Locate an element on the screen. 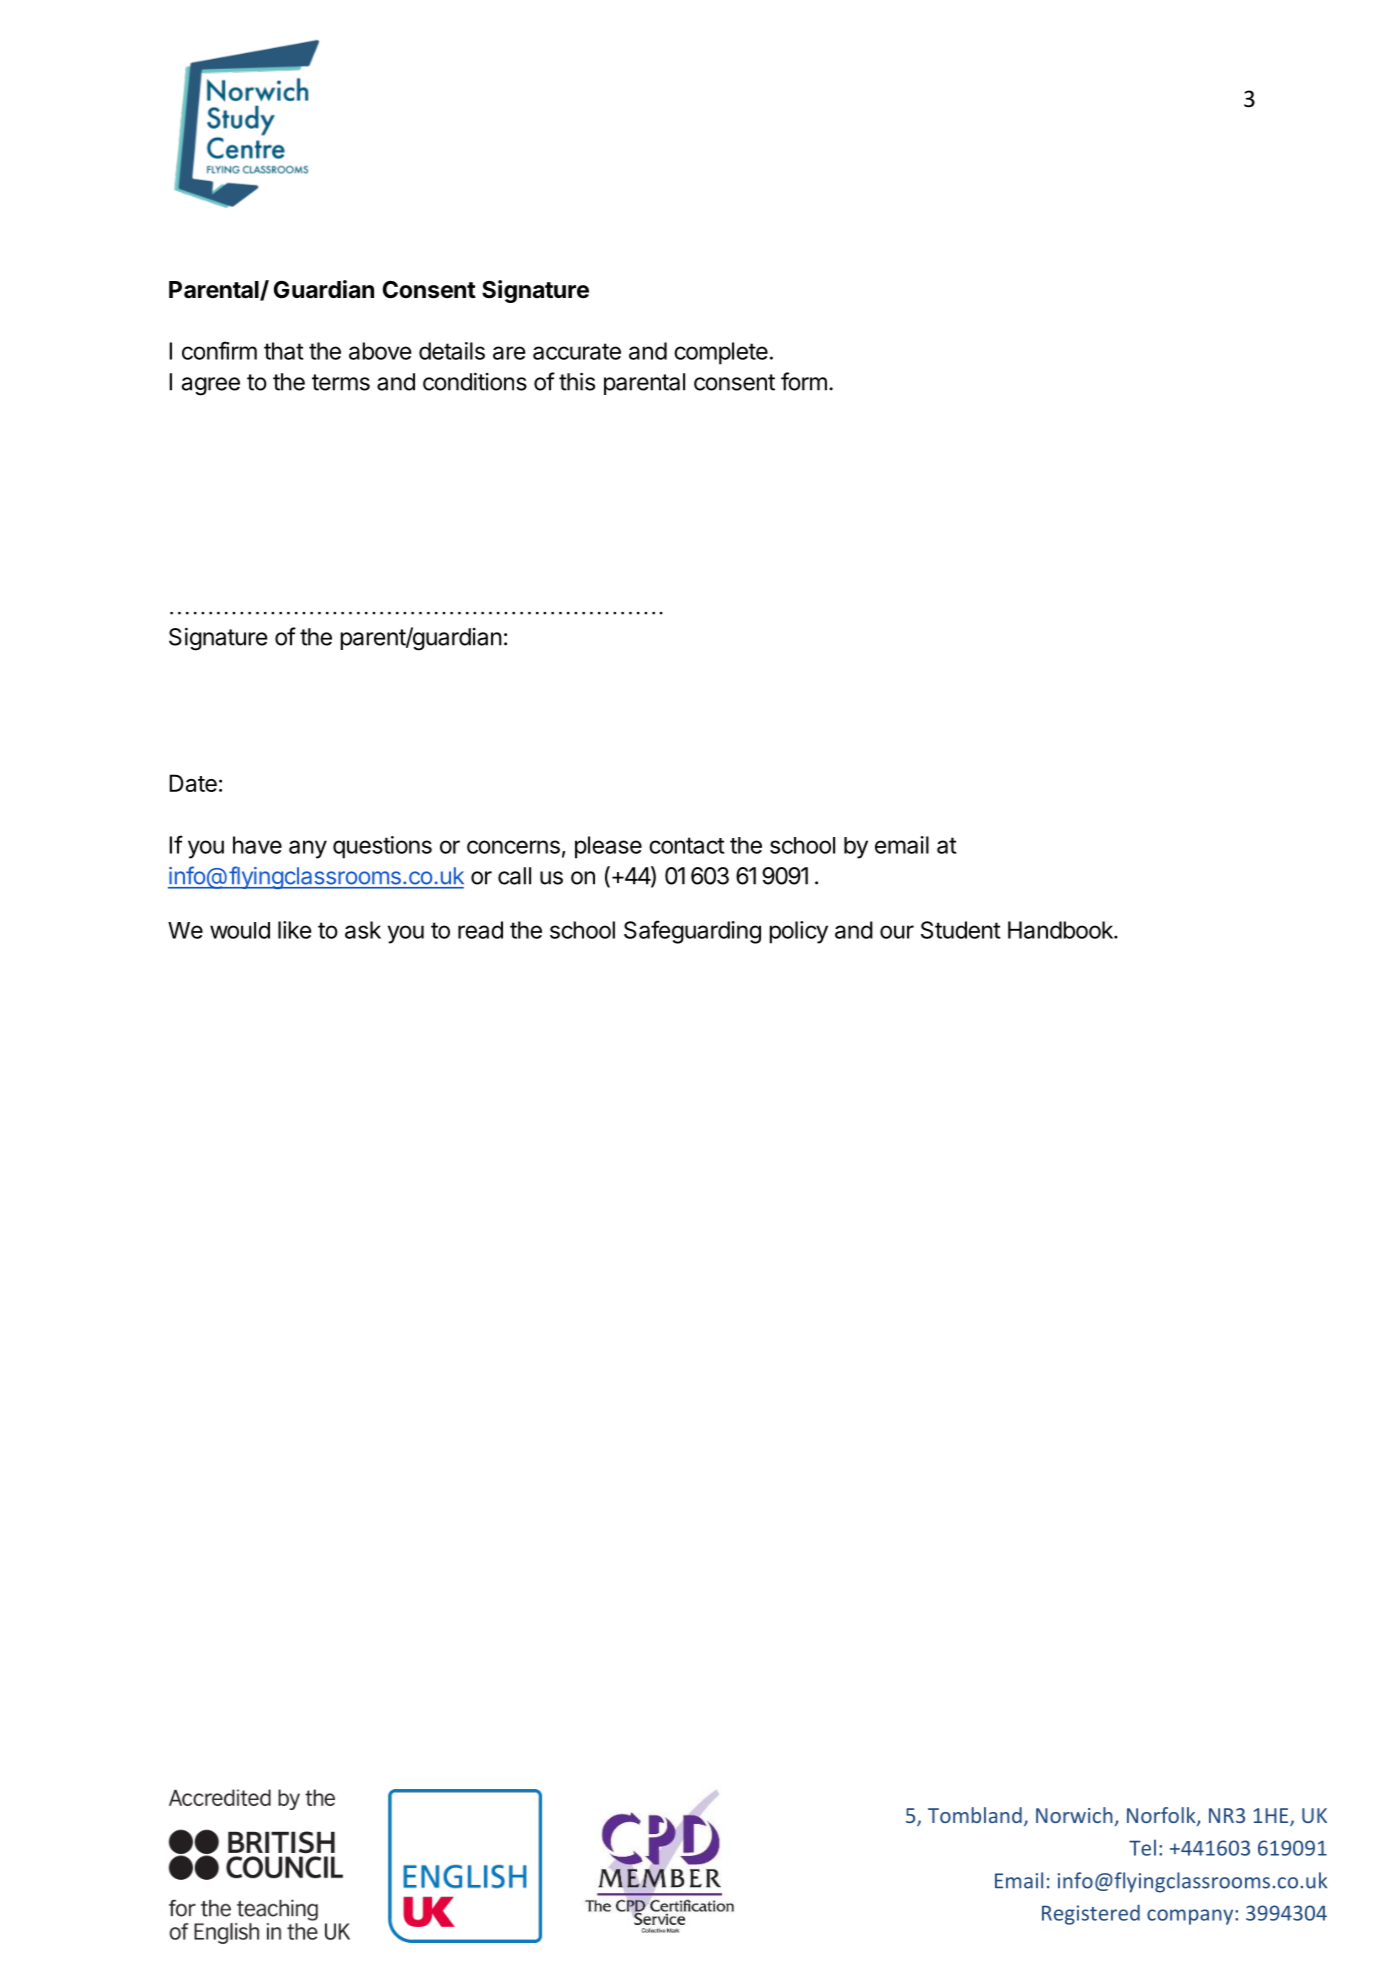 The width and height of the screenshot is (1388, 1963). complete is located at coordinates (721, 353).
